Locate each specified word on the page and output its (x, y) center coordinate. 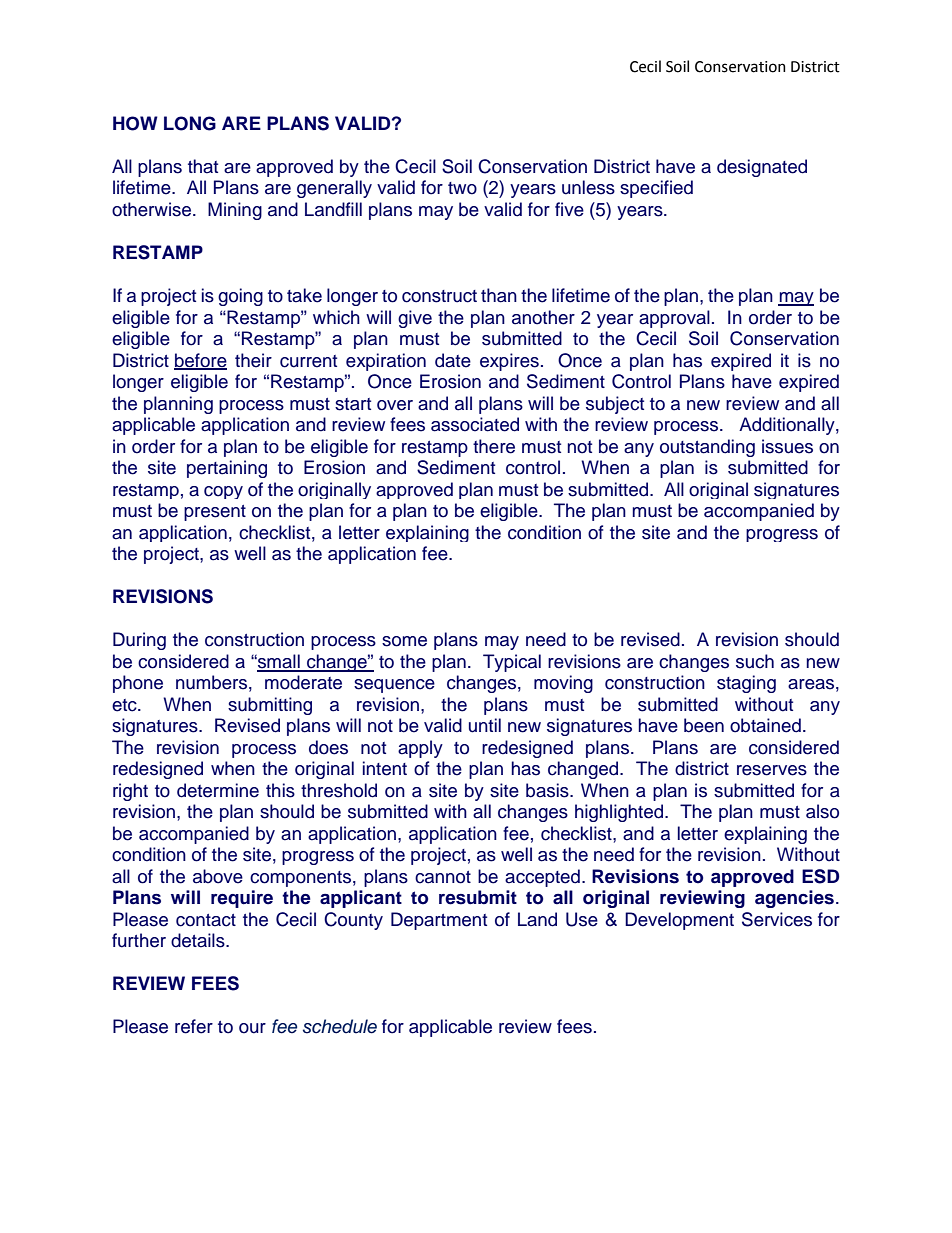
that (203, 166)
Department (439, 921)
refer (194, 1026)
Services (777, 919)
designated (762, 168)
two (462, 188)
